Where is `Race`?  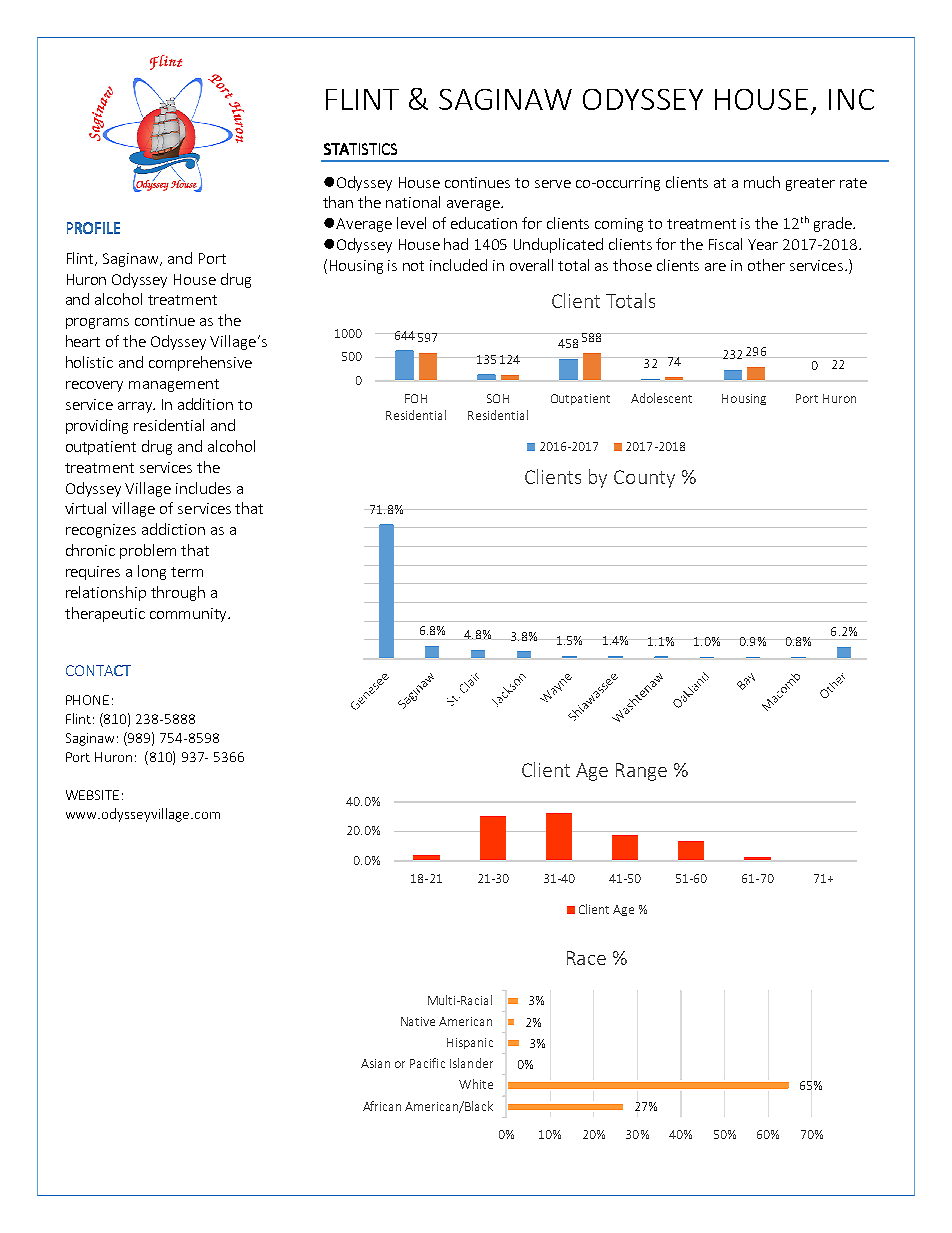
Race is located at coordinates (586, 958).
